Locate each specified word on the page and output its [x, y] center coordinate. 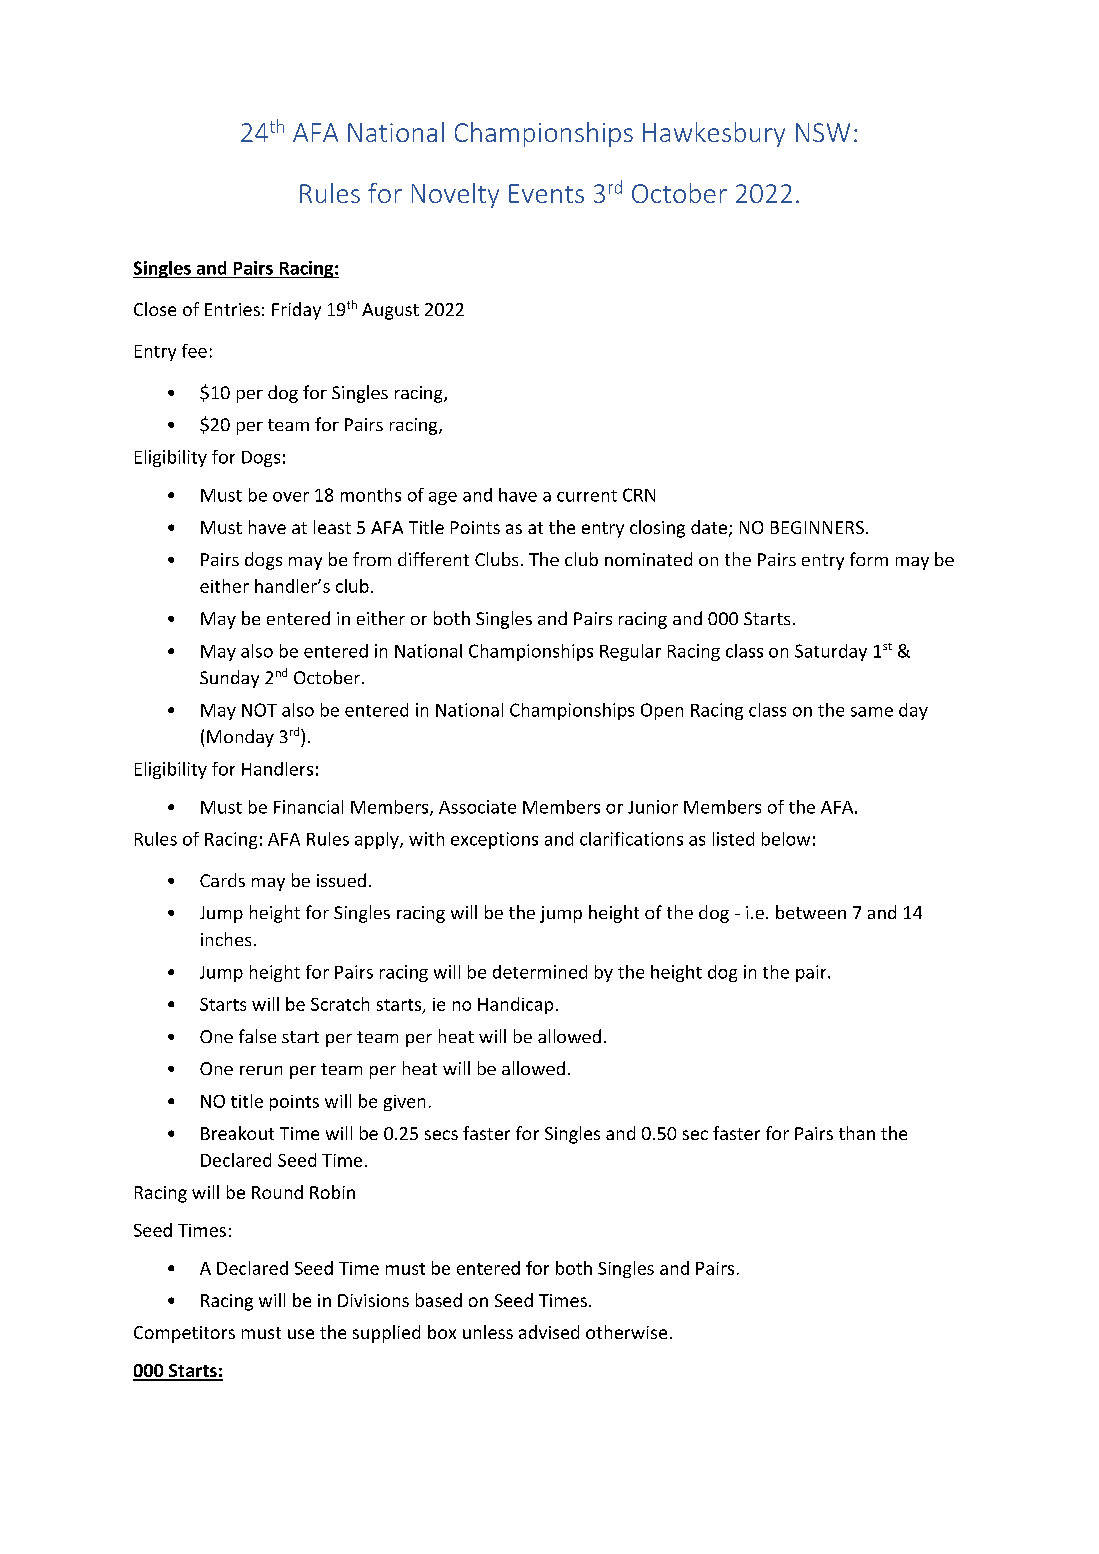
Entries [232, 309]
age [443, 498]
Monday [240, 738]
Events [546, 193]
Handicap [515, 1005]
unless [488, 1332]
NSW [823, 132]
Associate [477, 807]
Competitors [184, 1334]
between [811, 912]
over [291, 497]
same [872, 712]
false [257, 1036]
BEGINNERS [817, 527]
